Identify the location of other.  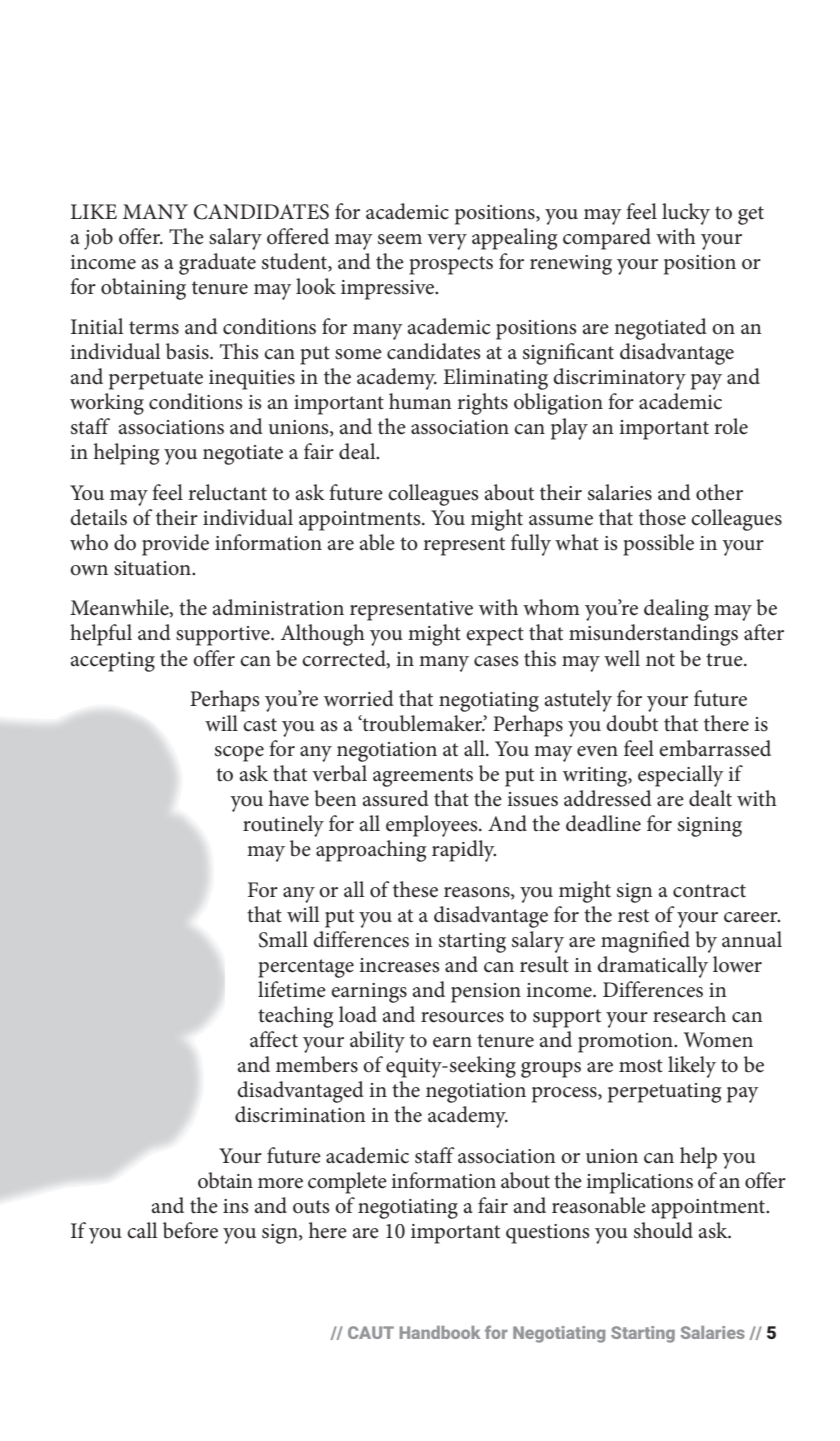
(719, 492).
